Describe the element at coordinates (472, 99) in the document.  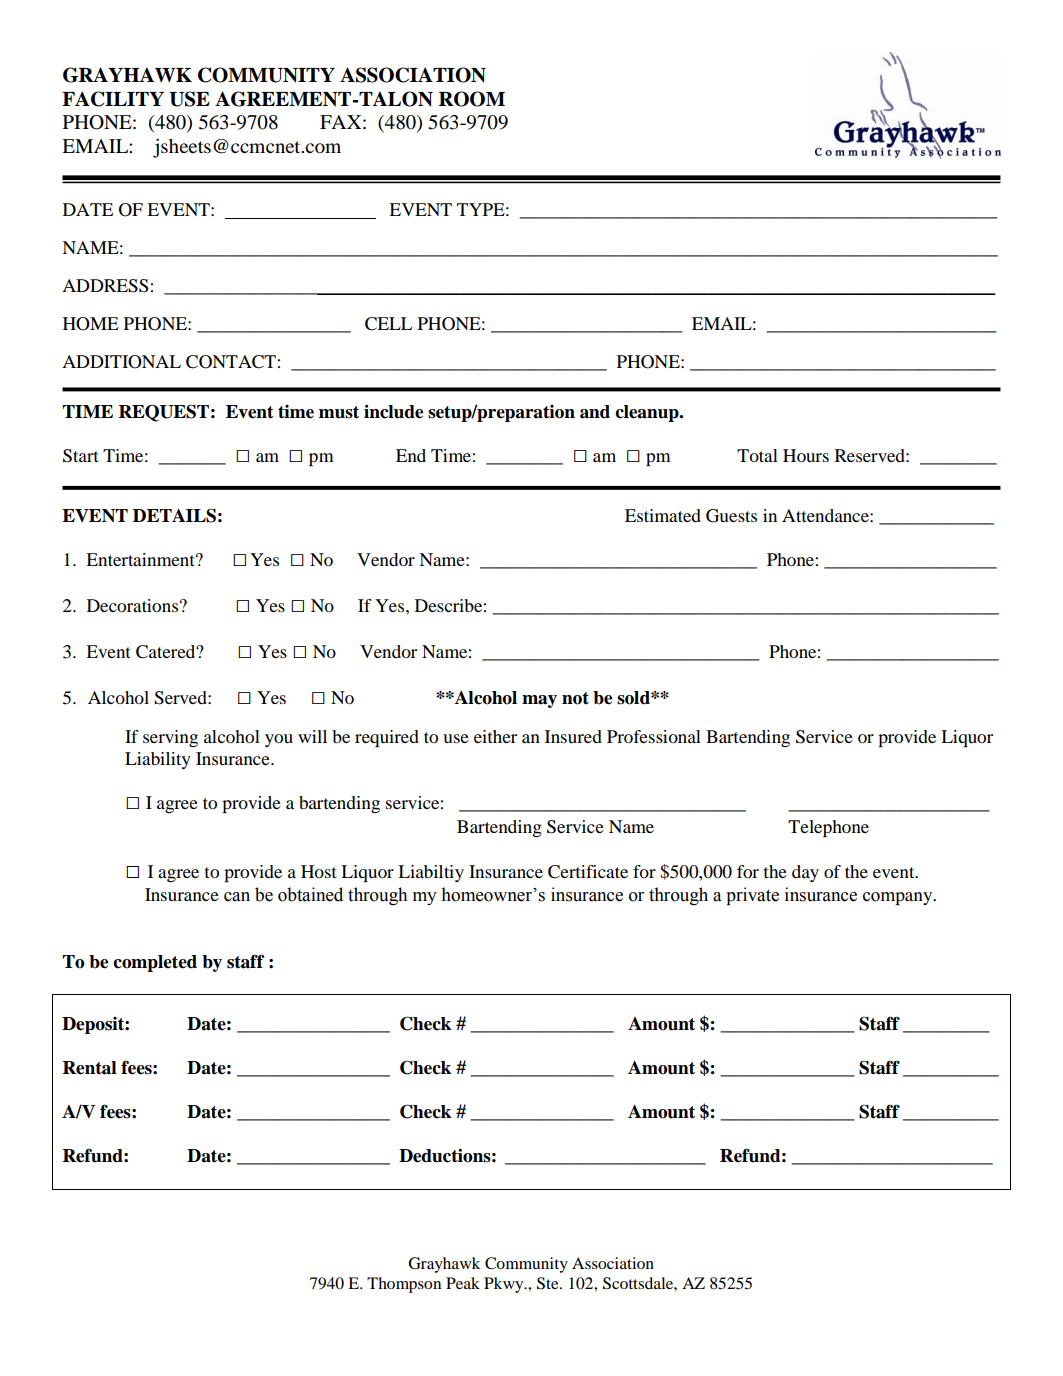
I see `ROOM` at that location.
